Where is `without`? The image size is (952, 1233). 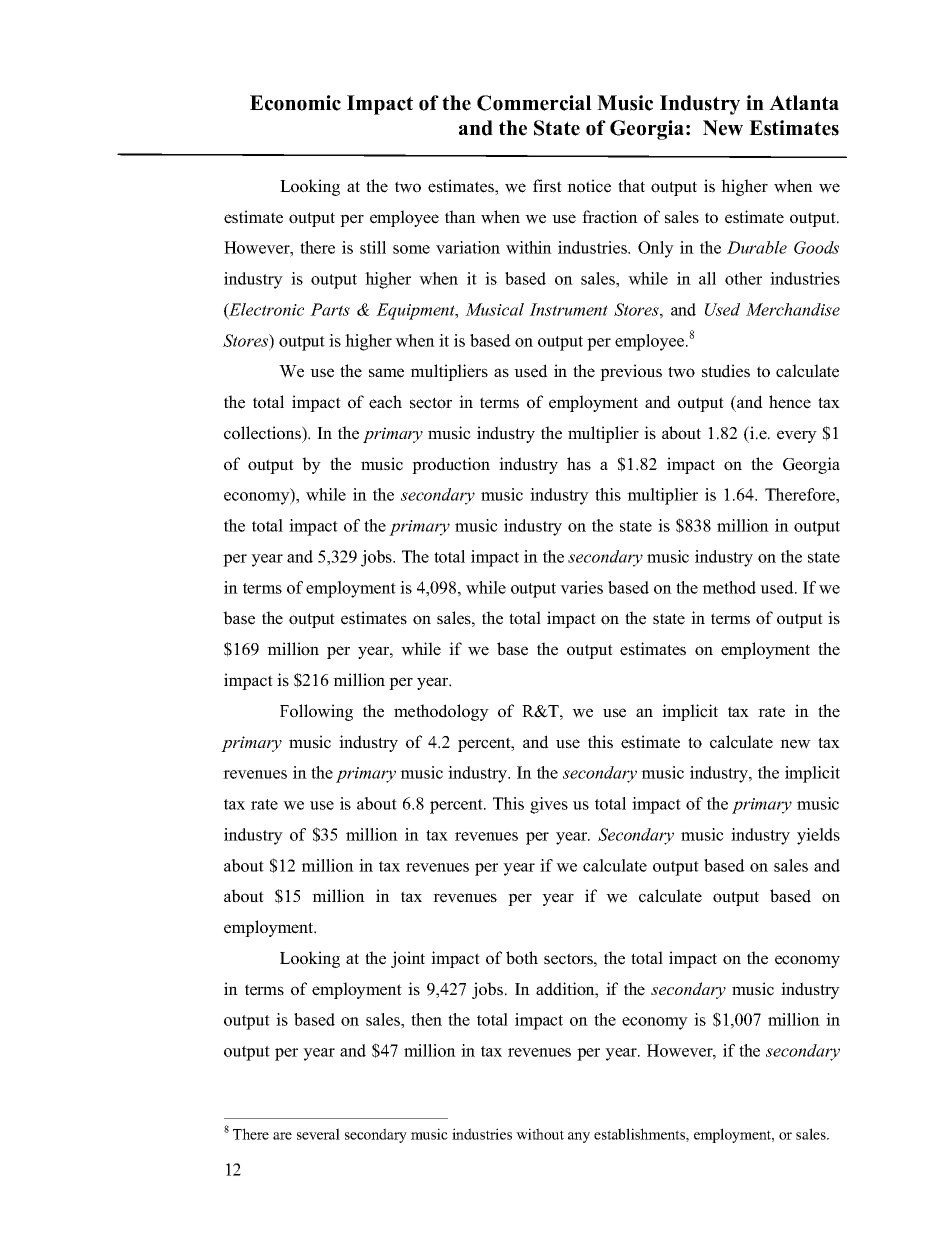
without is located at coordinates (540, 1134).
